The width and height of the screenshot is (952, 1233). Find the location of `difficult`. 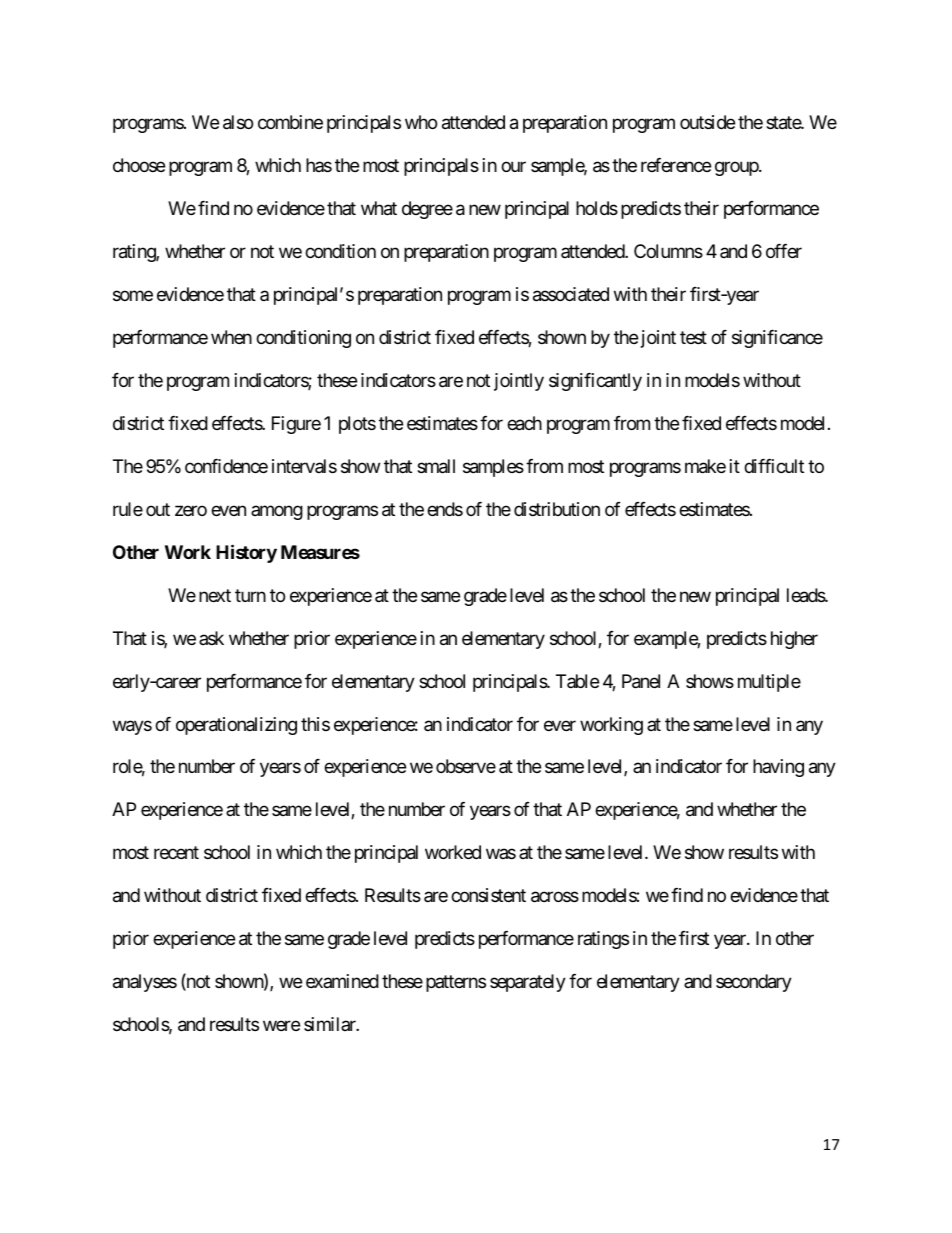

difficult is located at coordinates (774, 466).
